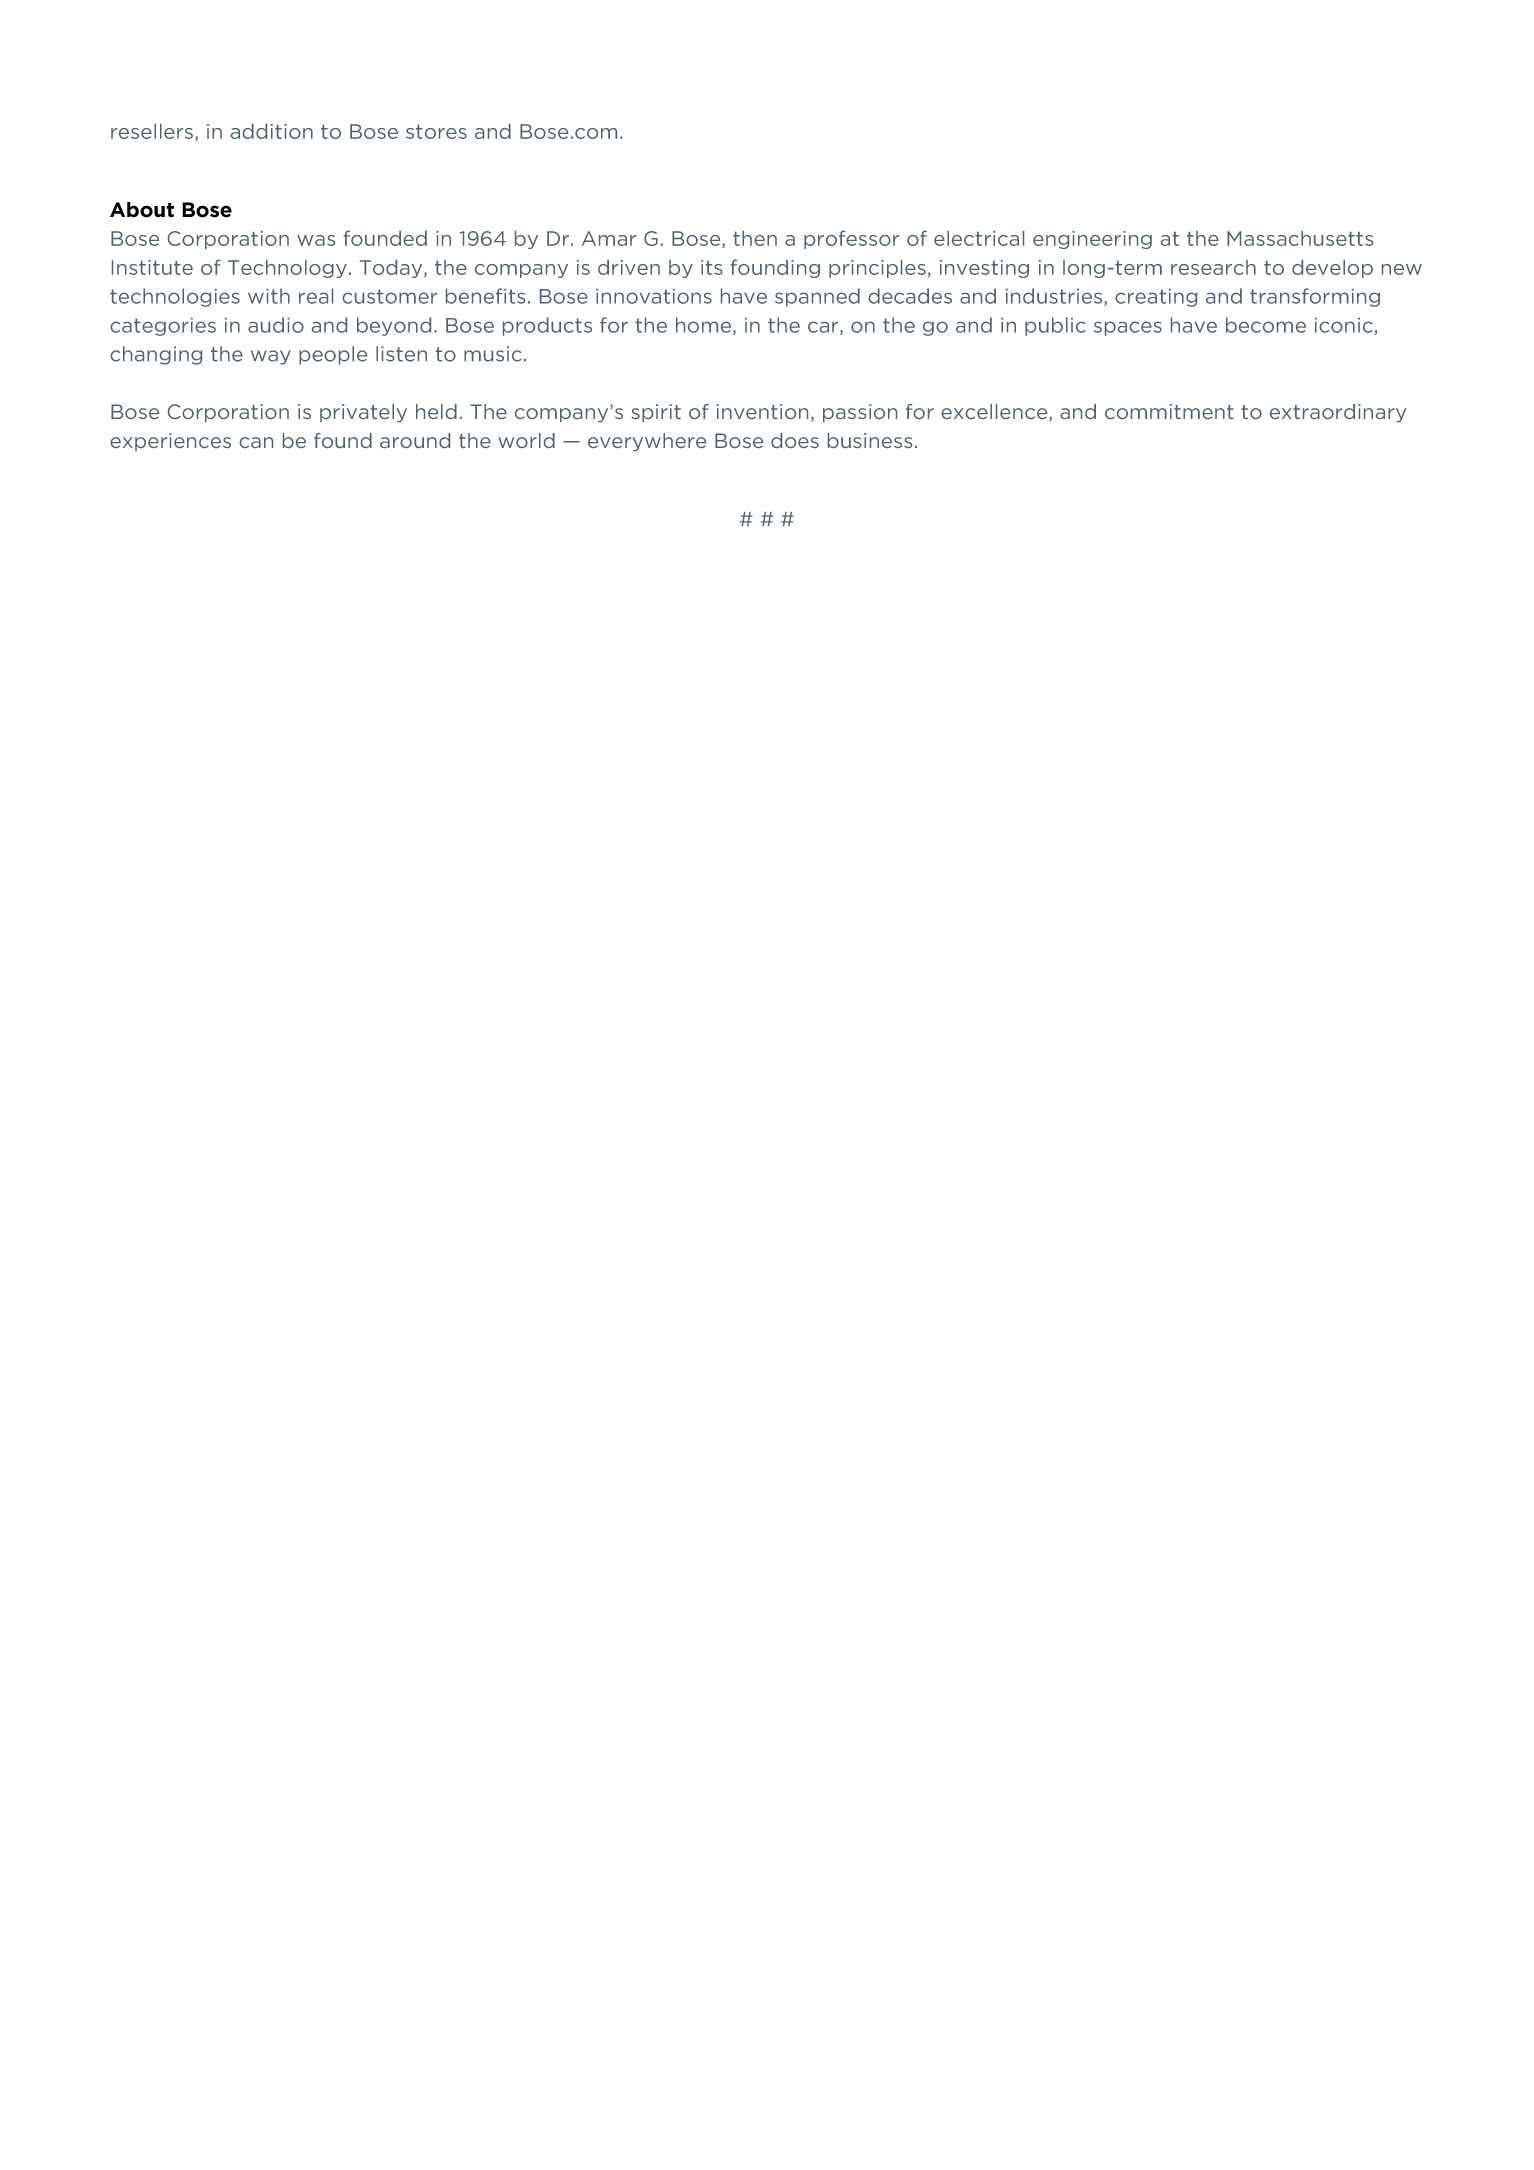  What do you see at coordinates (1092, 240) in the image?
I see `engineering` at bounding box center [1092, 240].
